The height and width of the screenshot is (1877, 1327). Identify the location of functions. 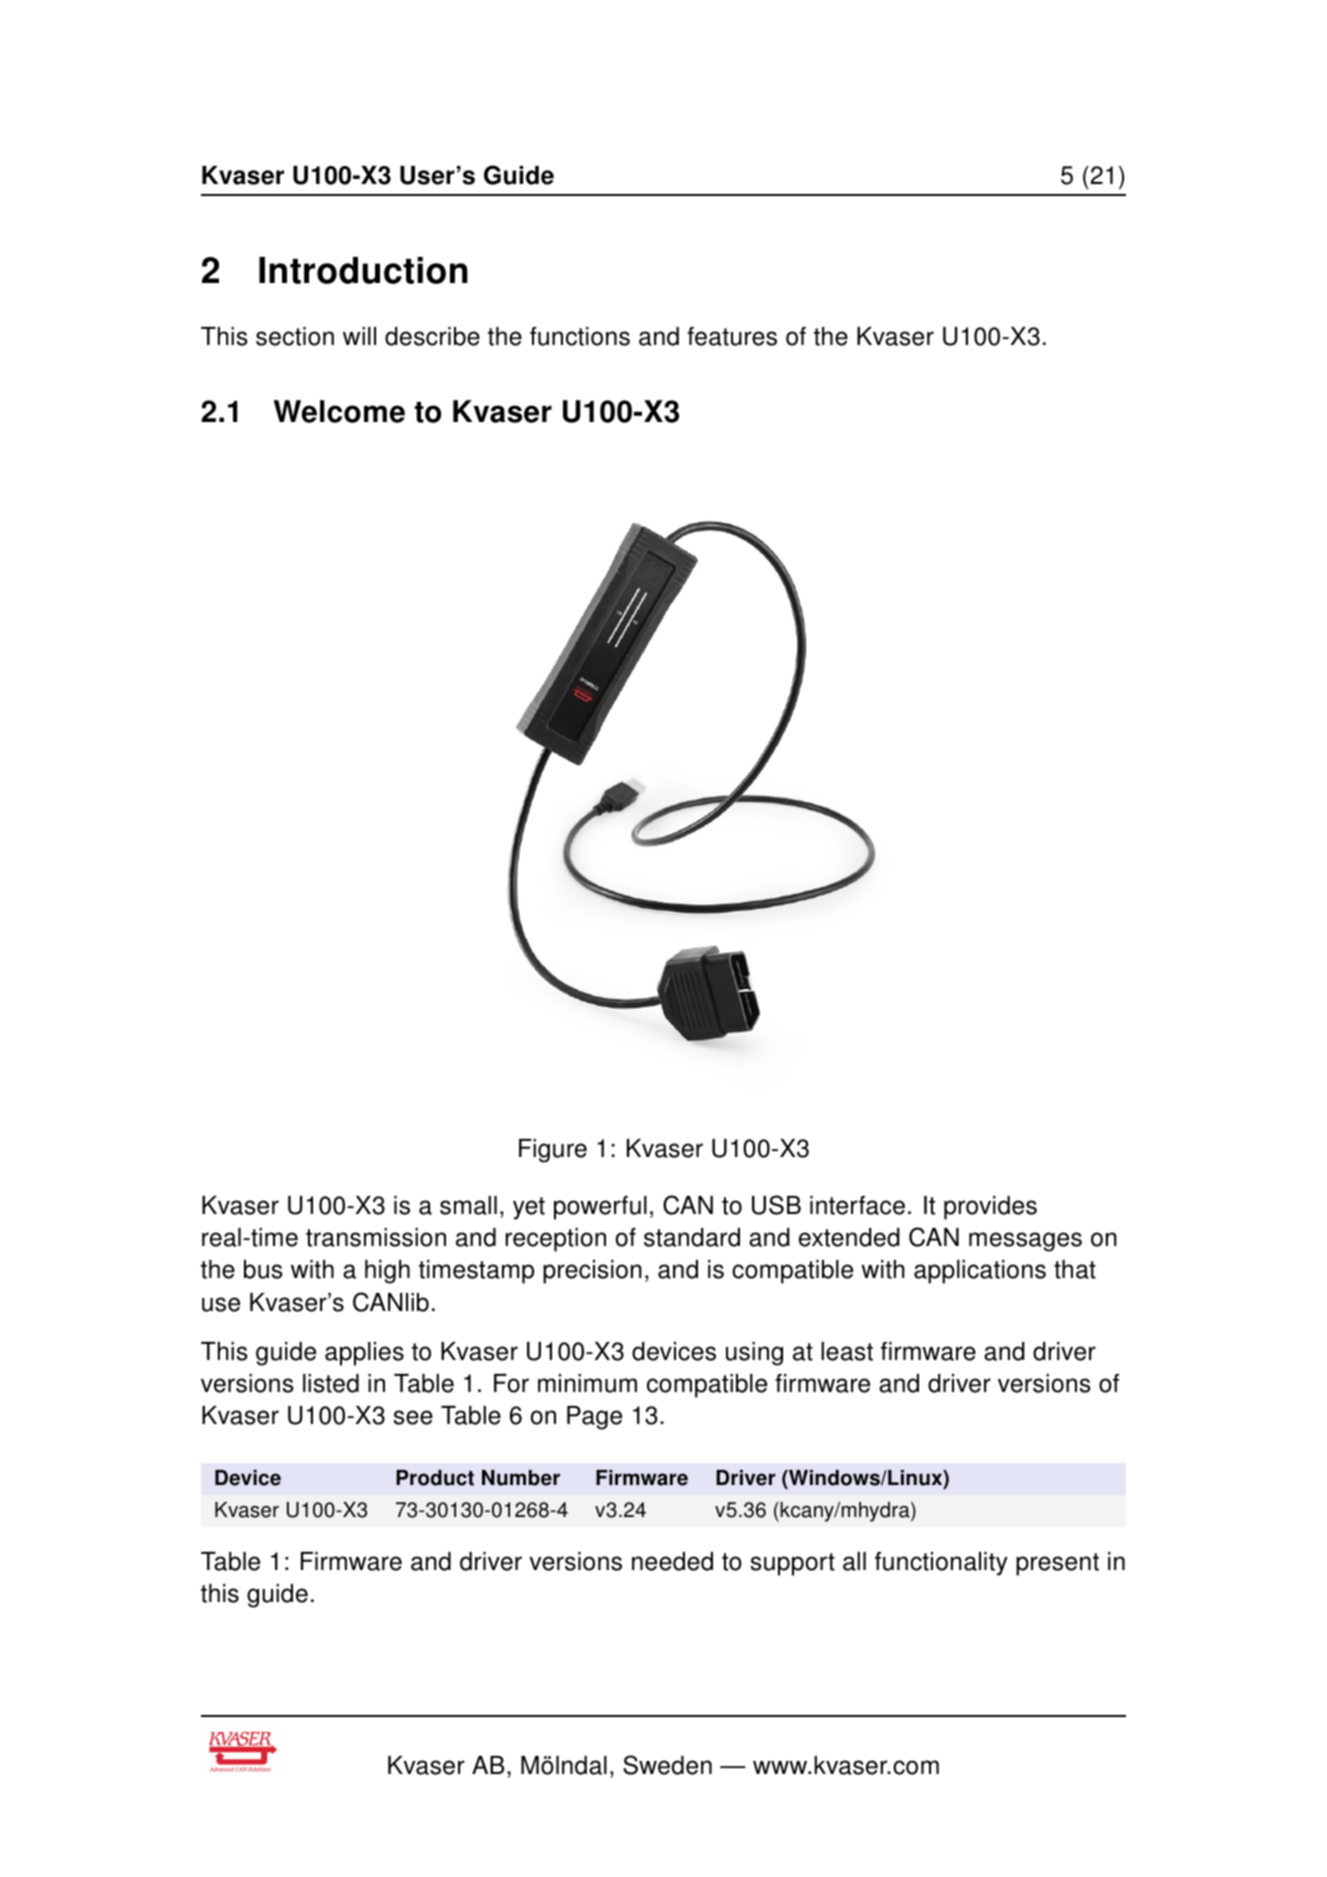
(580, 336).
